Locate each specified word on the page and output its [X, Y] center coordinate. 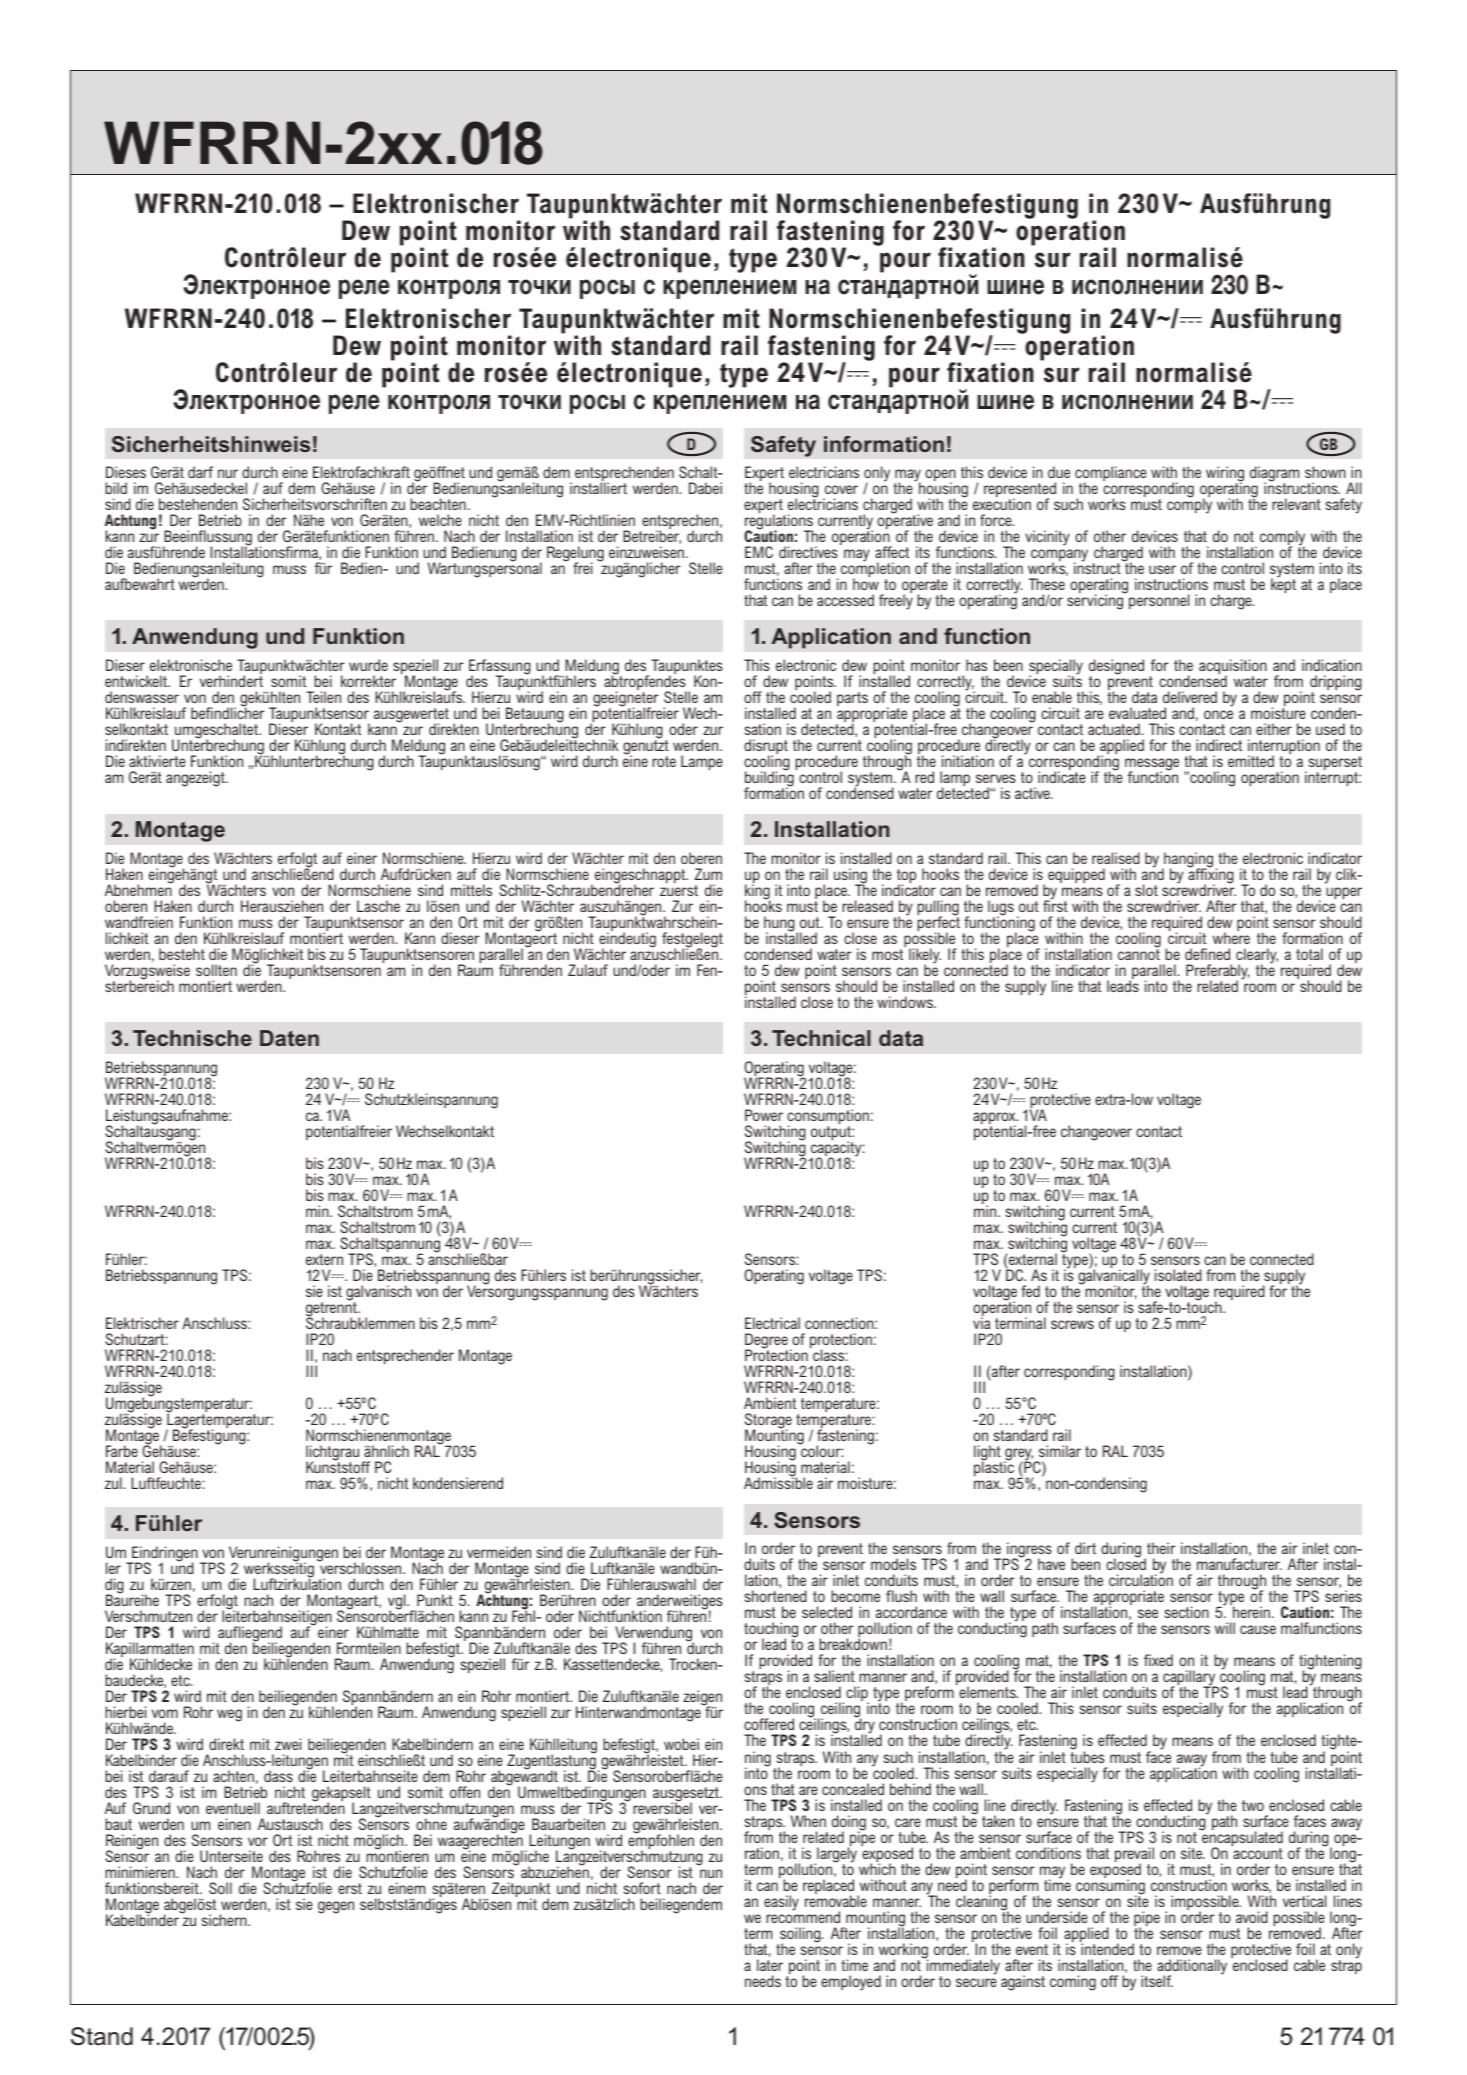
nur [228, 473]
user [1162, 569]
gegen [336, 1907]
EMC [759, 552]
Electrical [772, 1323]
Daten [289, 1038]
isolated [1178, 1275]
